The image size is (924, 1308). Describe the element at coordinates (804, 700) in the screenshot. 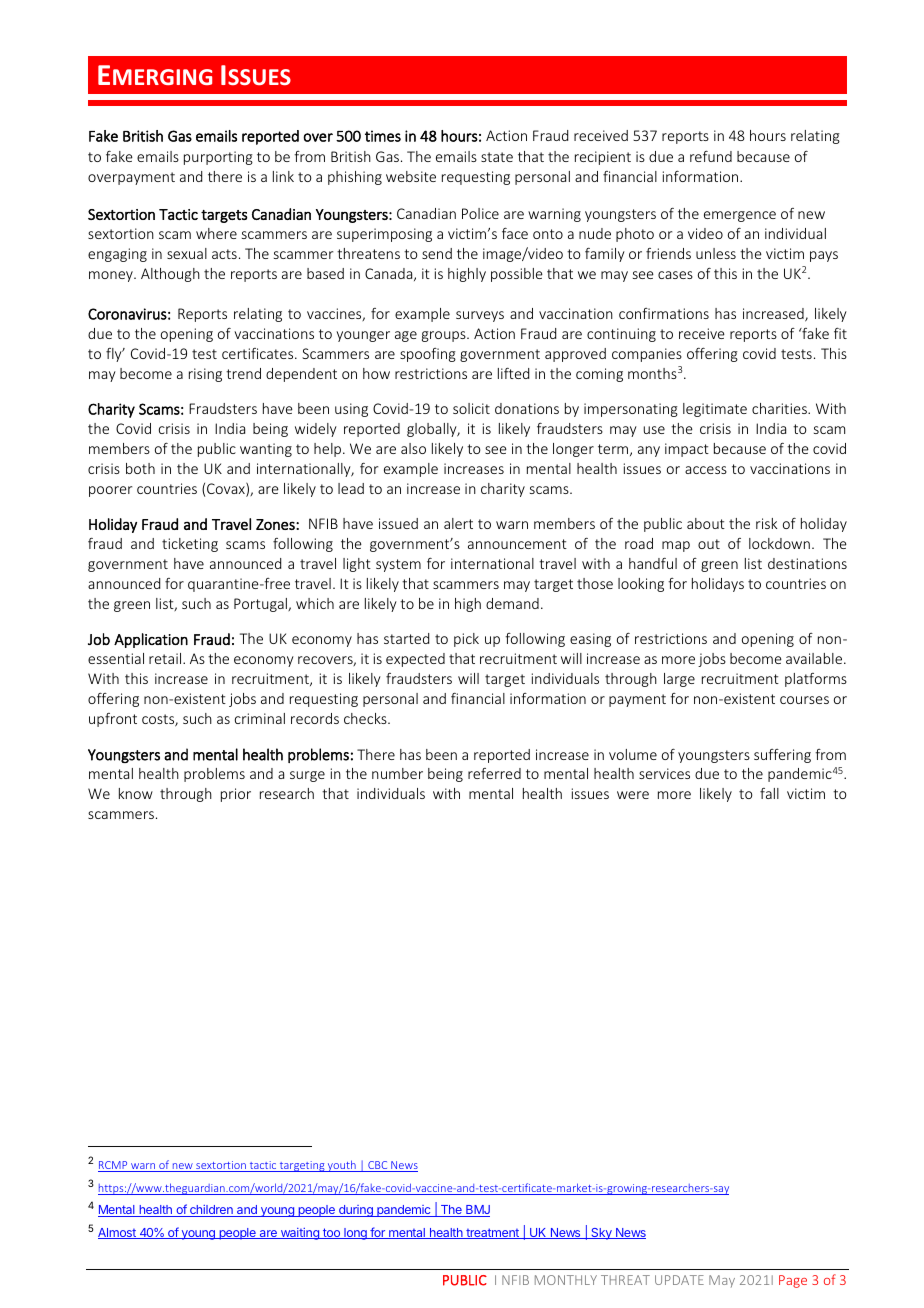

I see `courses` at that location.
